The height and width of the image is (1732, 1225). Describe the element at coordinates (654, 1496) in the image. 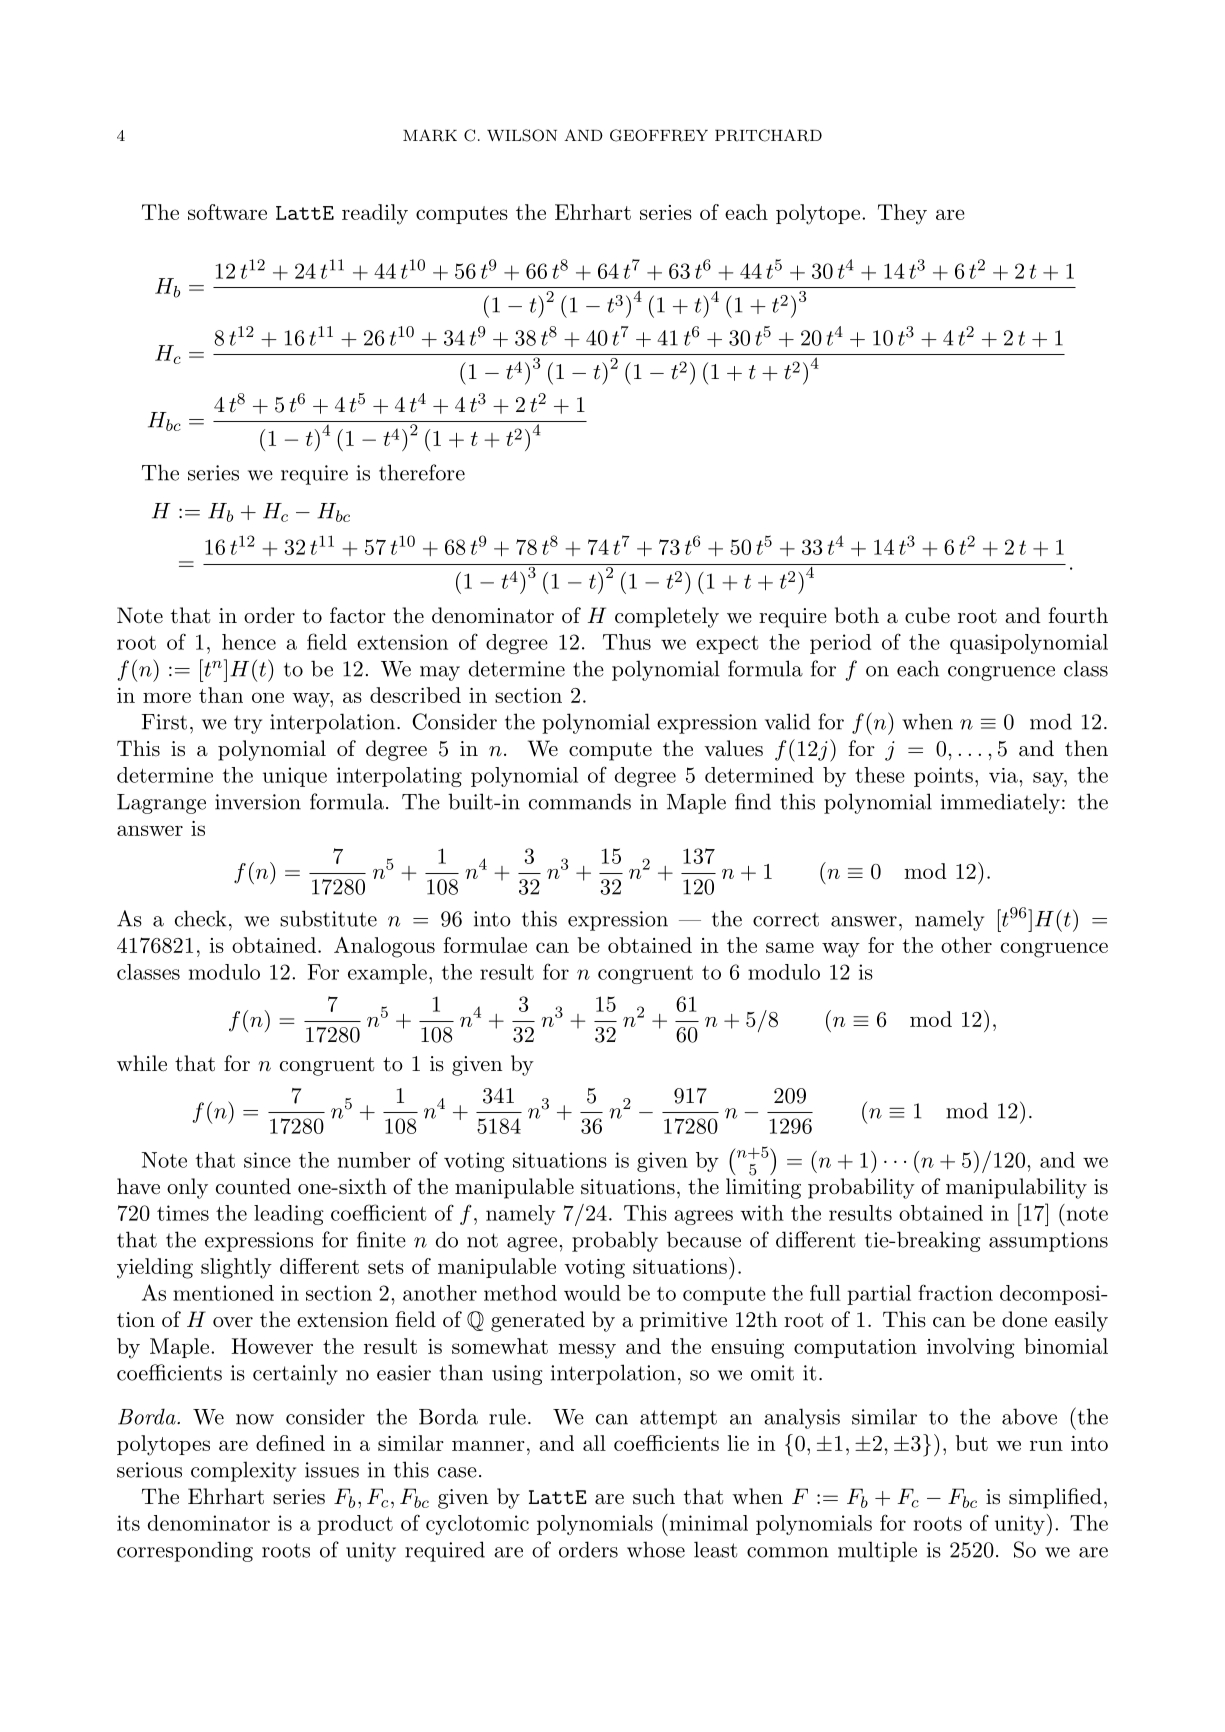

I see `such` at that location.
